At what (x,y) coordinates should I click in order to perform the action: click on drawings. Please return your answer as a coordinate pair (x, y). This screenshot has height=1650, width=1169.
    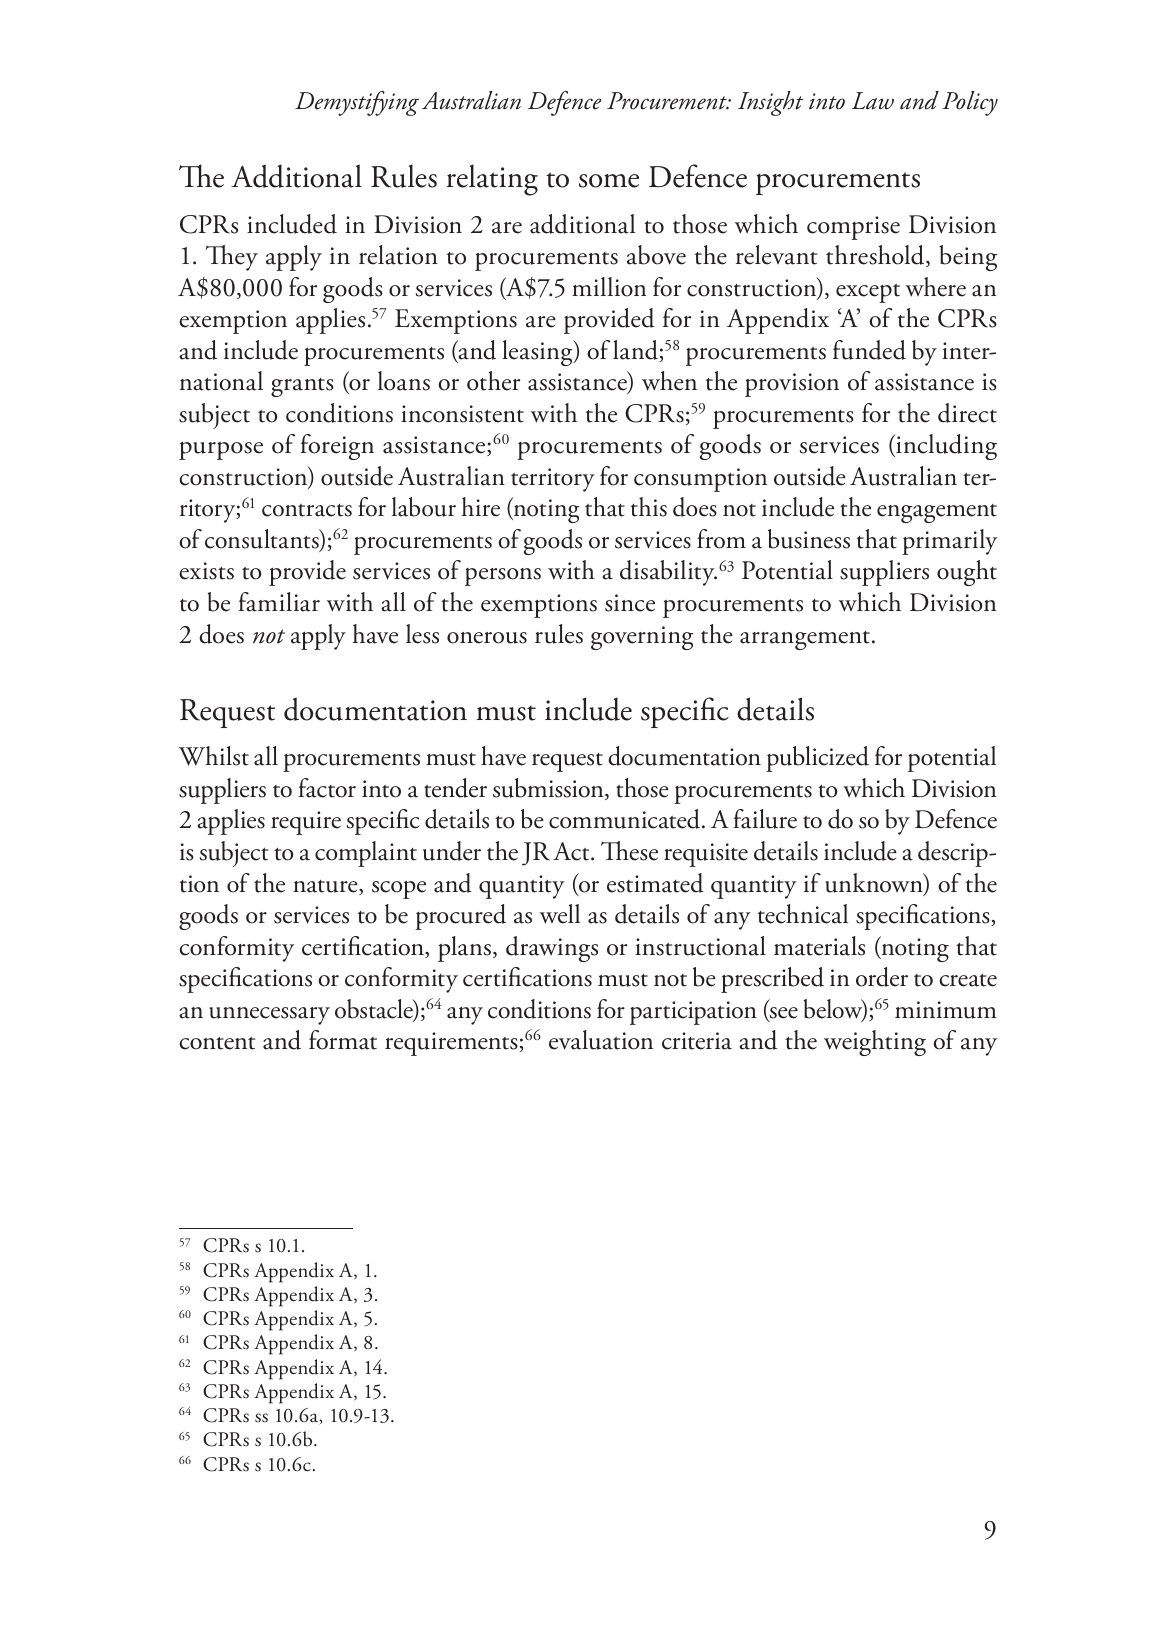
    Looking at the image, I should click on (552, 949).
